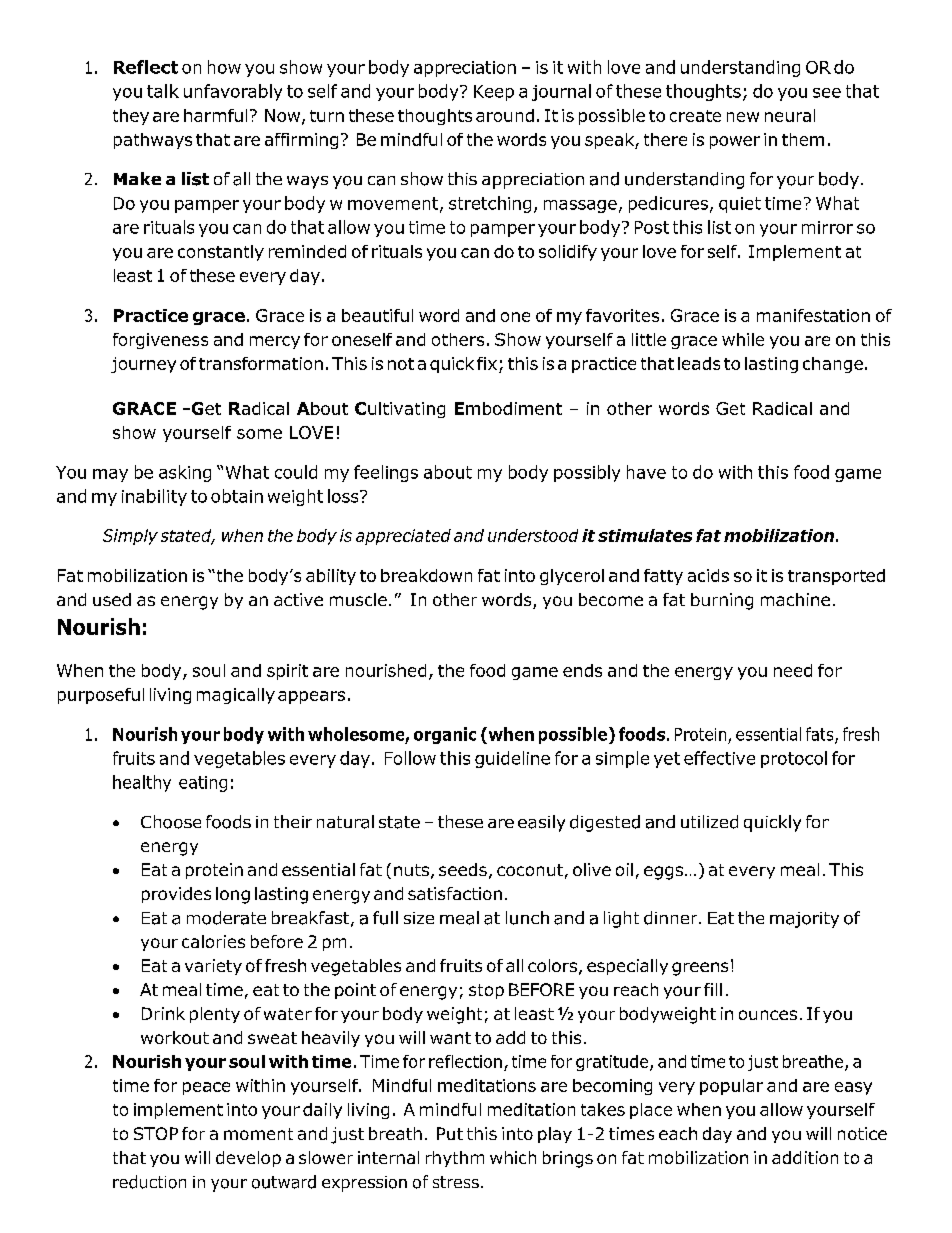 The height and width of the screenshot is (1233, 952). What do you see at coordinates (508, 408) in the screenshot?
I see `Embodiment` at bounding box center [508, 408].
